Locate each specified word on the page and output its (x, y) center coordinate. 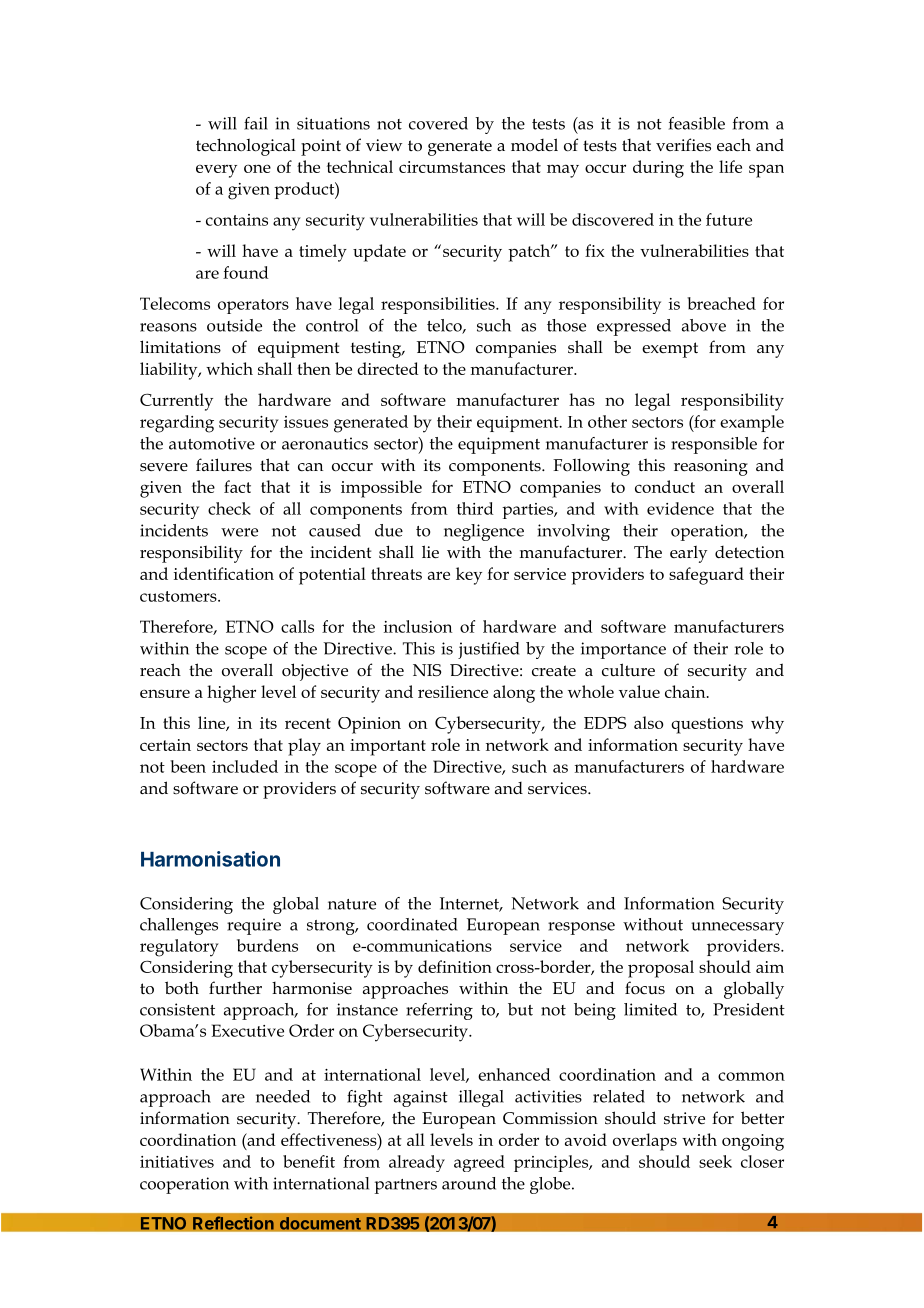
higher (231, 694)
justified (488, 650)
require (254, 926)
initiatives (177, 1162)
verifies (683, 145)
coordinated (412, 924)
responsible (714, 445)
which (229, 368)
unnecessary (737, 928)
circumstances (452, 167)
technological (246, 147)
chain (686, 691)
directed (388, 368)
